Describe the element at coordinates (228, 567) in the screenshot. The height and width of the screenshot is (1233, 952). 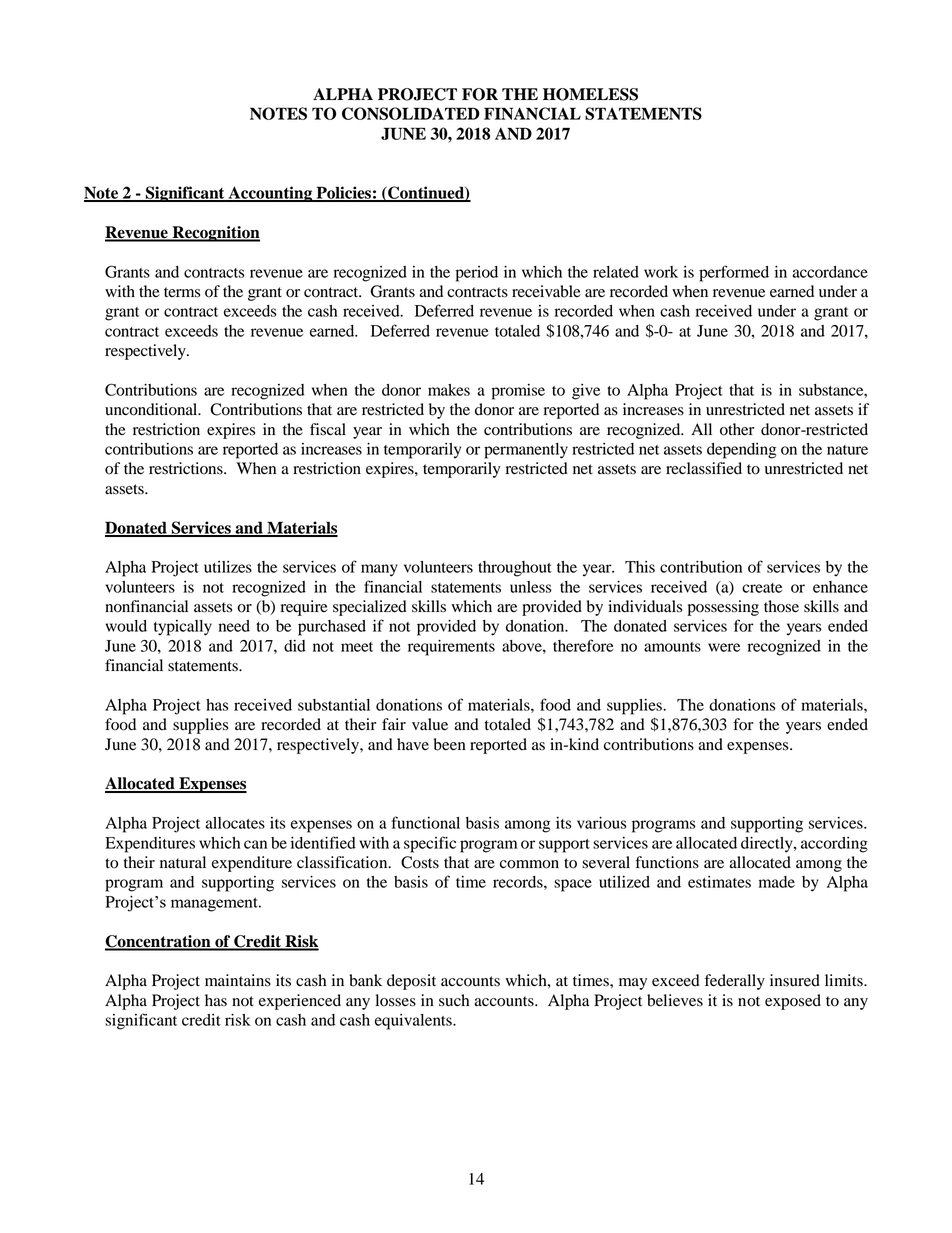
I see `utilizes` at that location.
